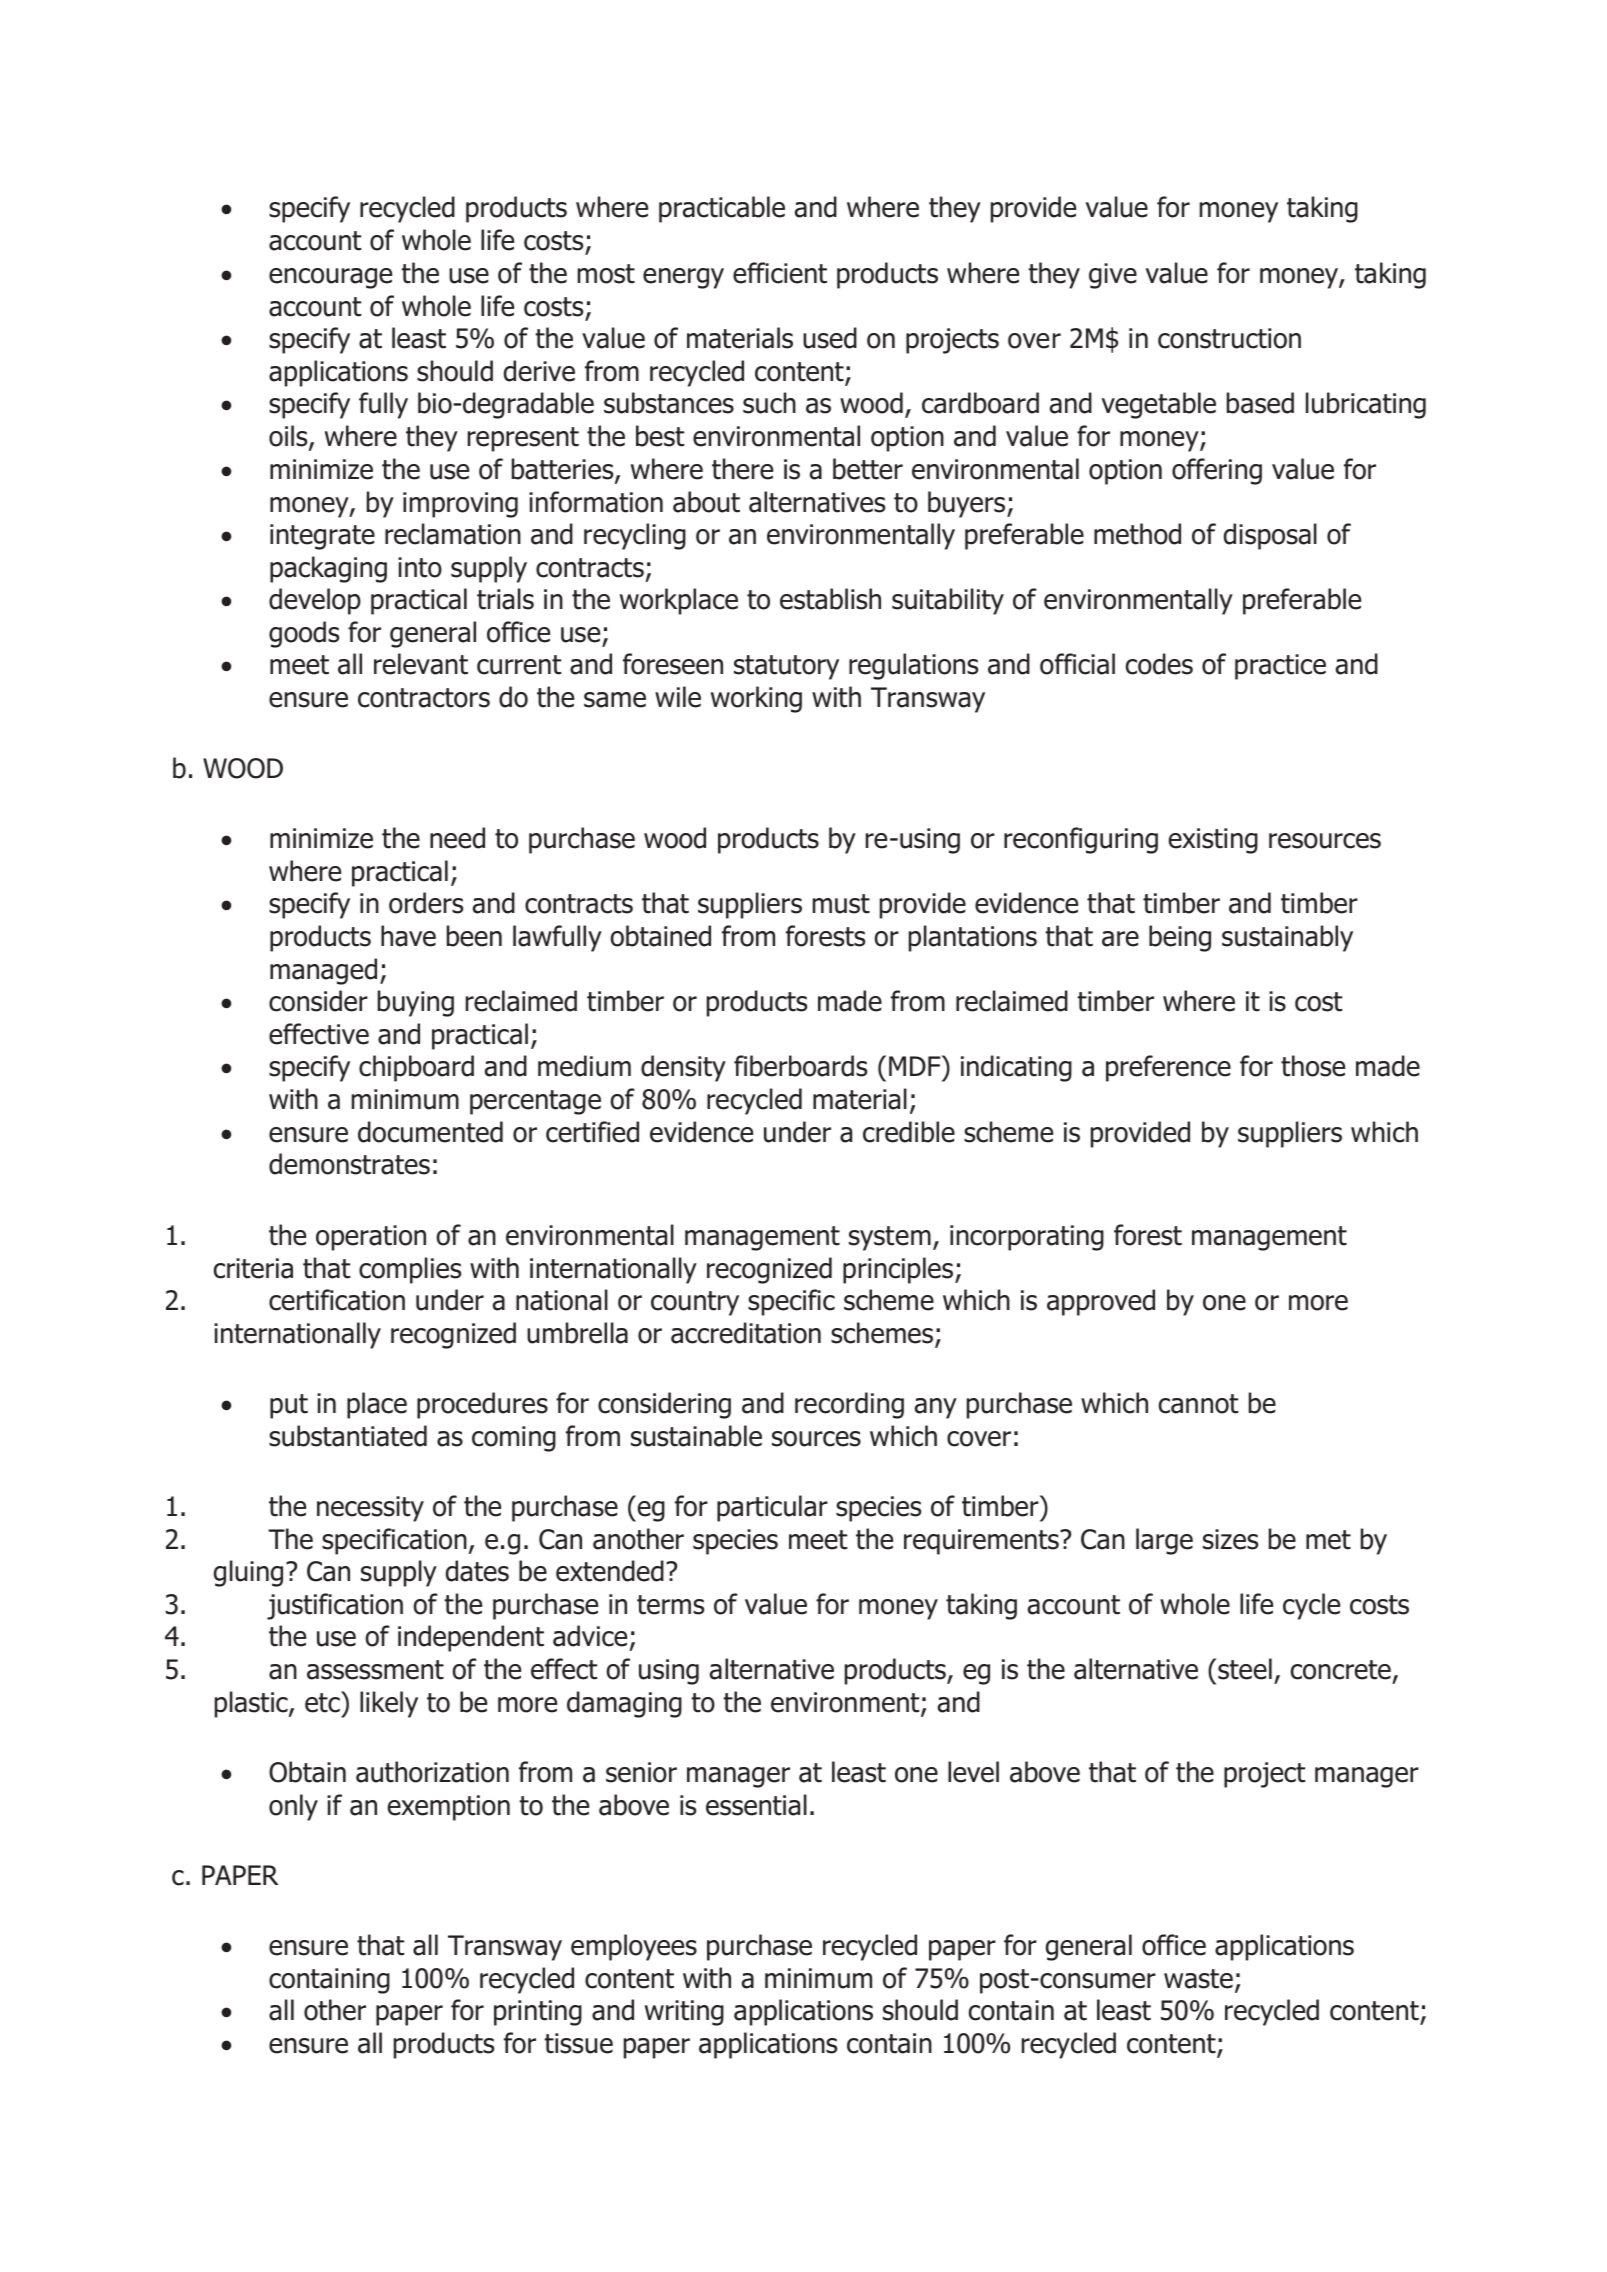  What do you see at coordinates (370, 1509) in the screenshot?
I see `necessity` at bounding box center [370, 1509].
